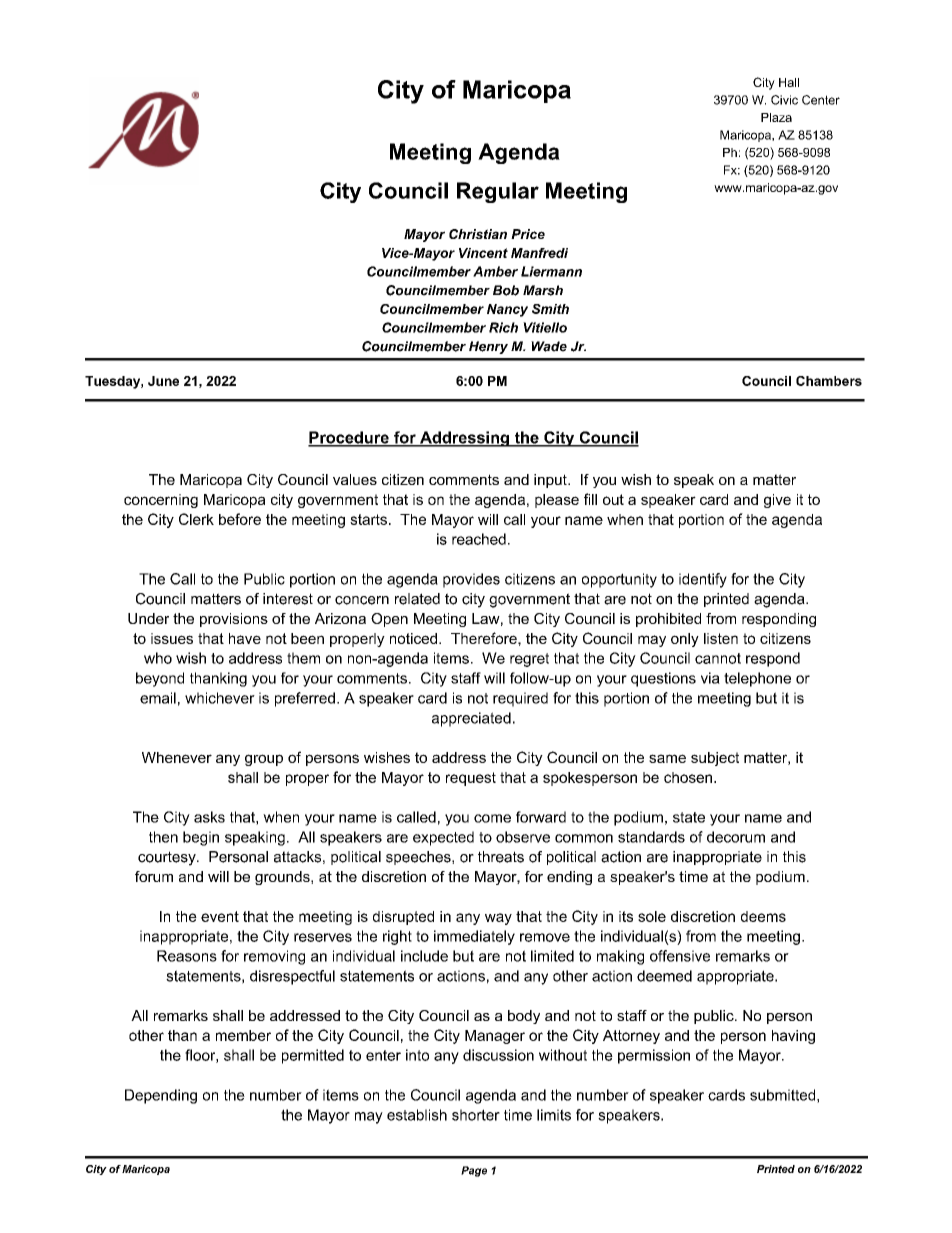 The image size is (952, 1233). I want to click on permitted, so click(313, 1056).
